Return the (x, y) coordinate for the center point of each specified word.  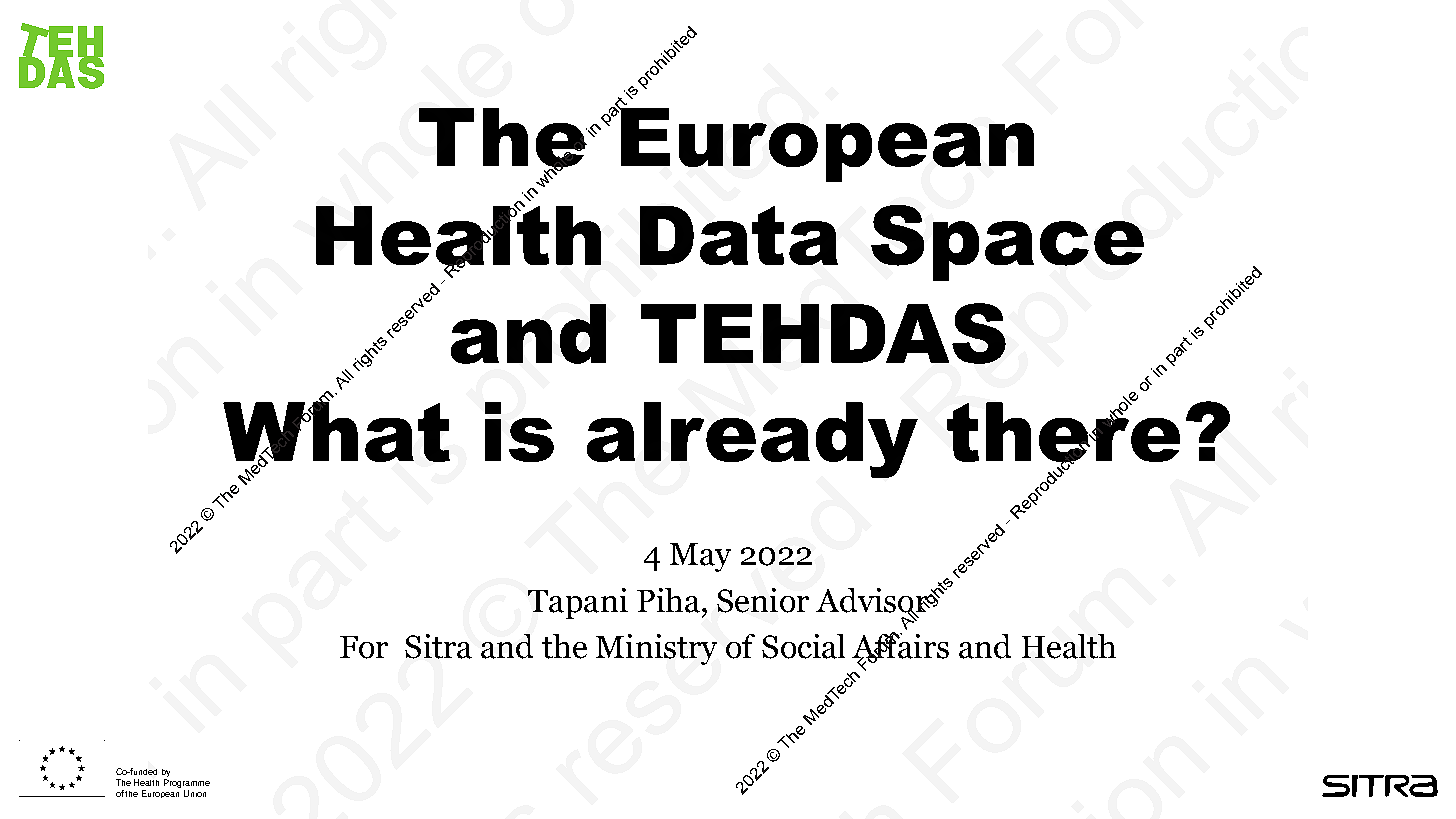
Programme (187, 785)
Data (739, 235)
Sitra (438, 646)
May (700, 557)
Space (1007, 243)
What (336, 432)
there (1063, 432)
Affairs (900, 646)
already (752, 440)
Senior (763, 600)
